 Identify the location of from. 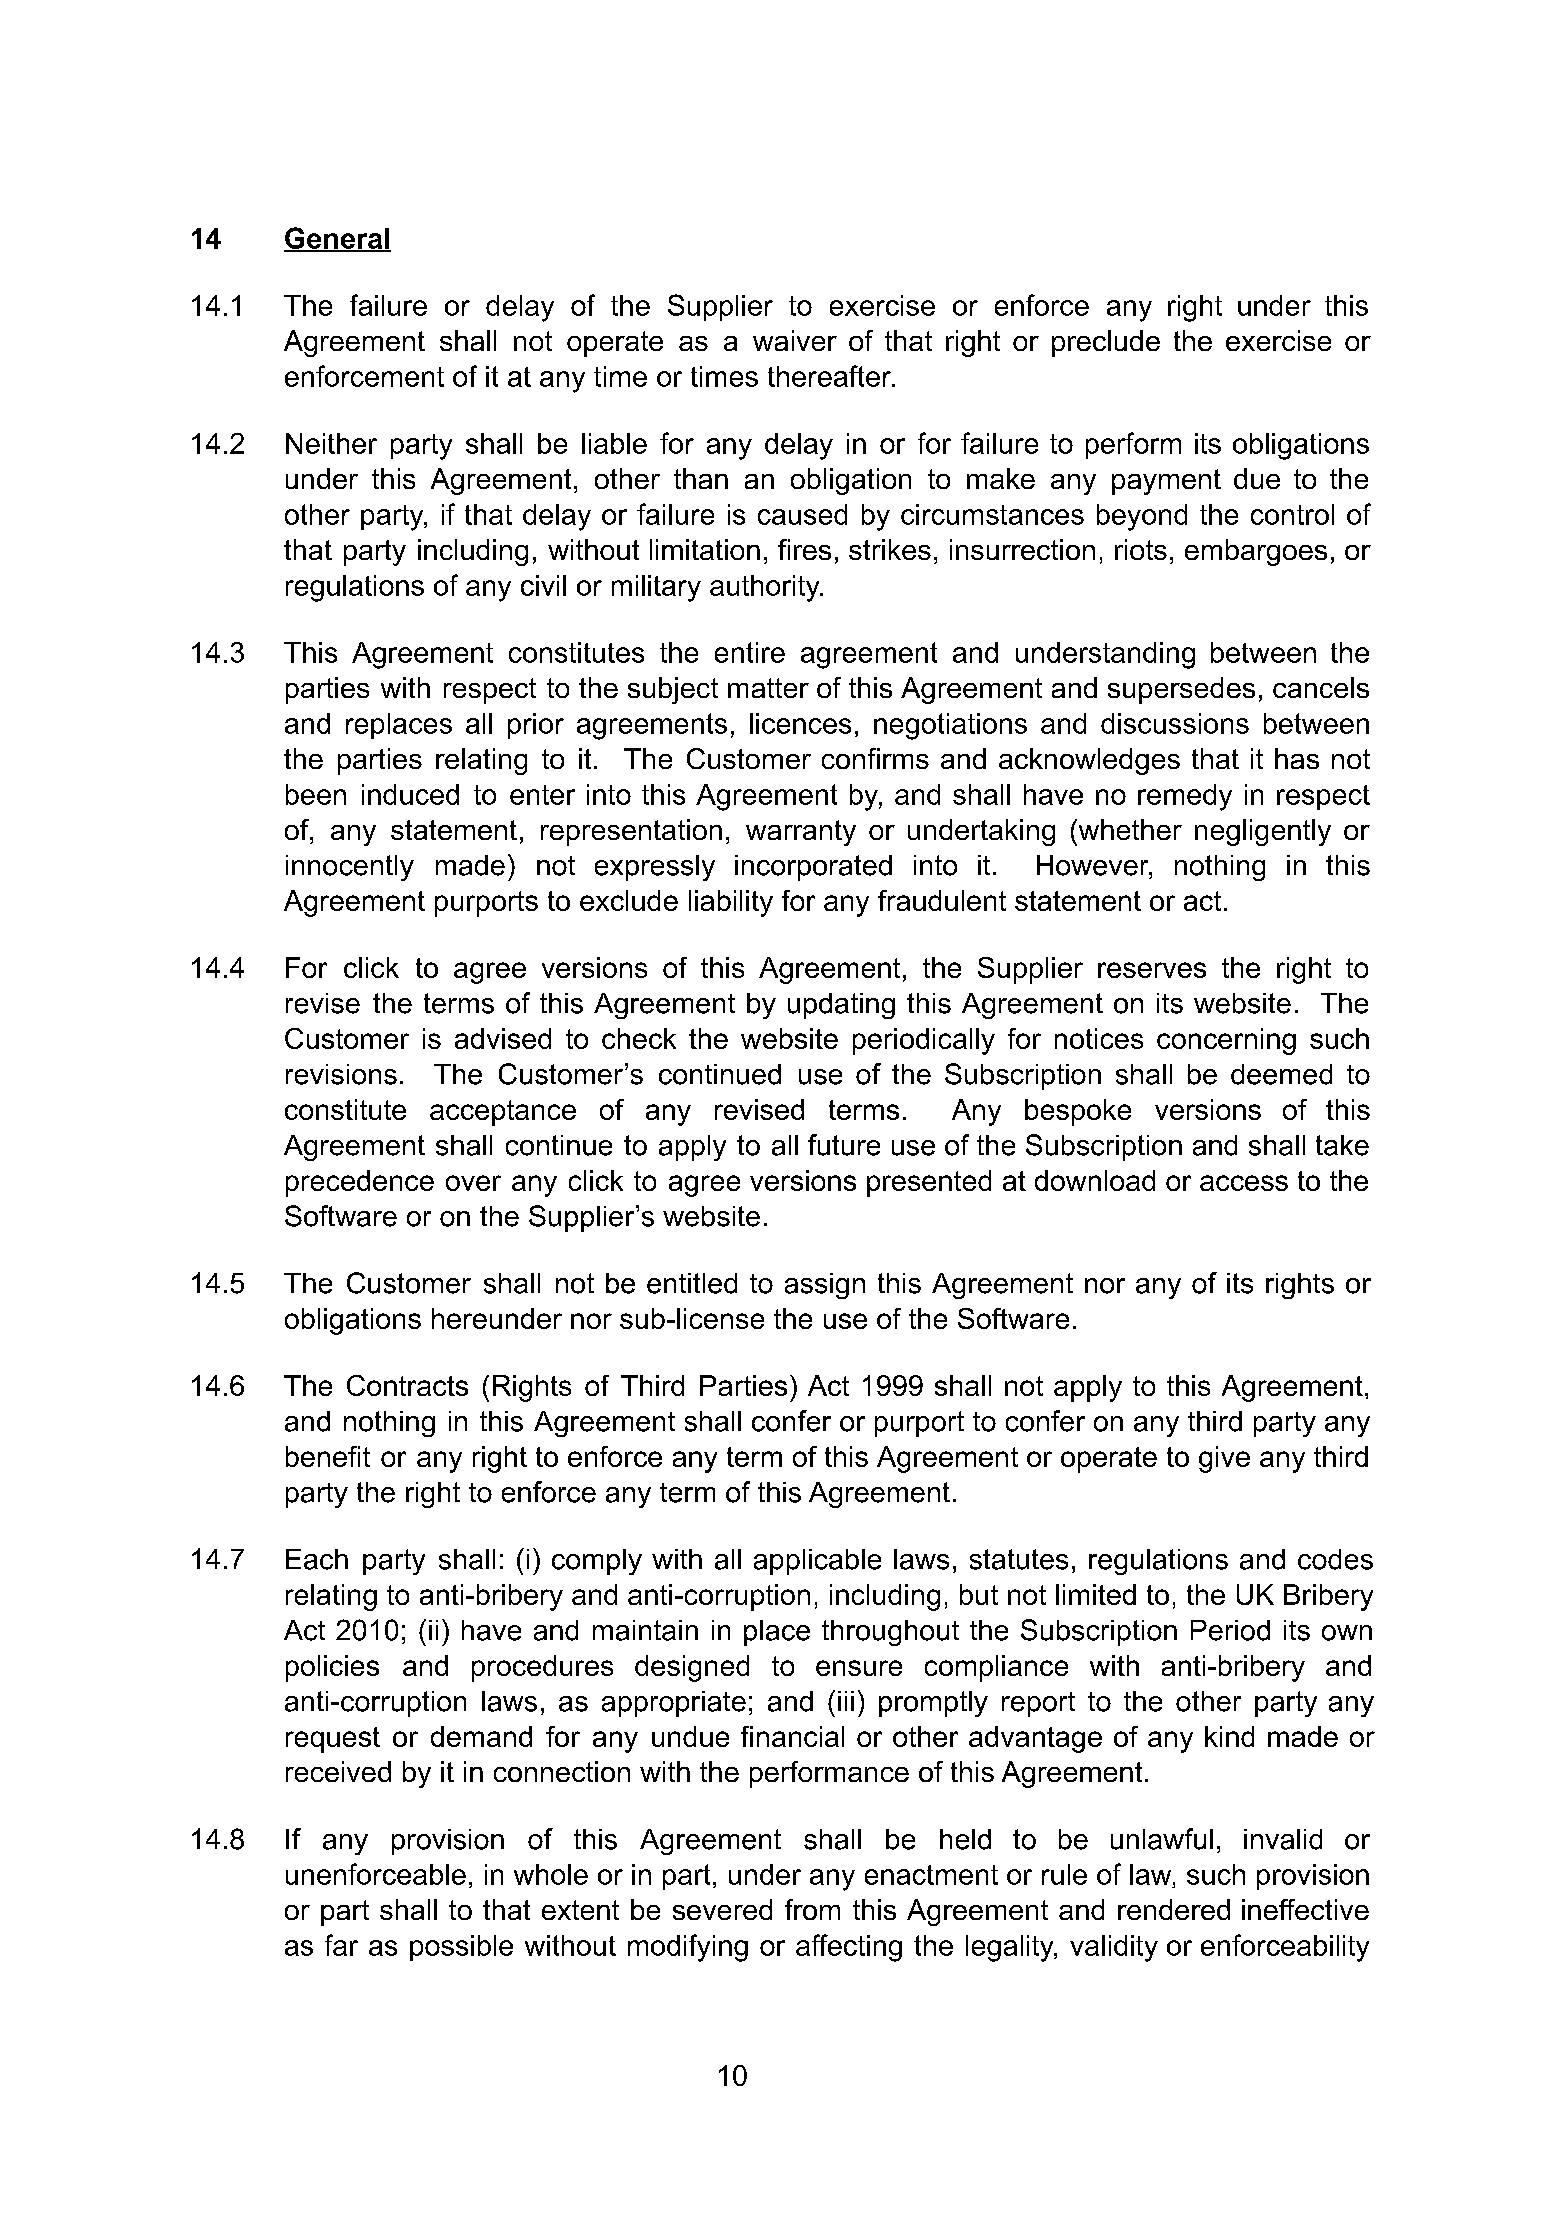
(812, 1909).
